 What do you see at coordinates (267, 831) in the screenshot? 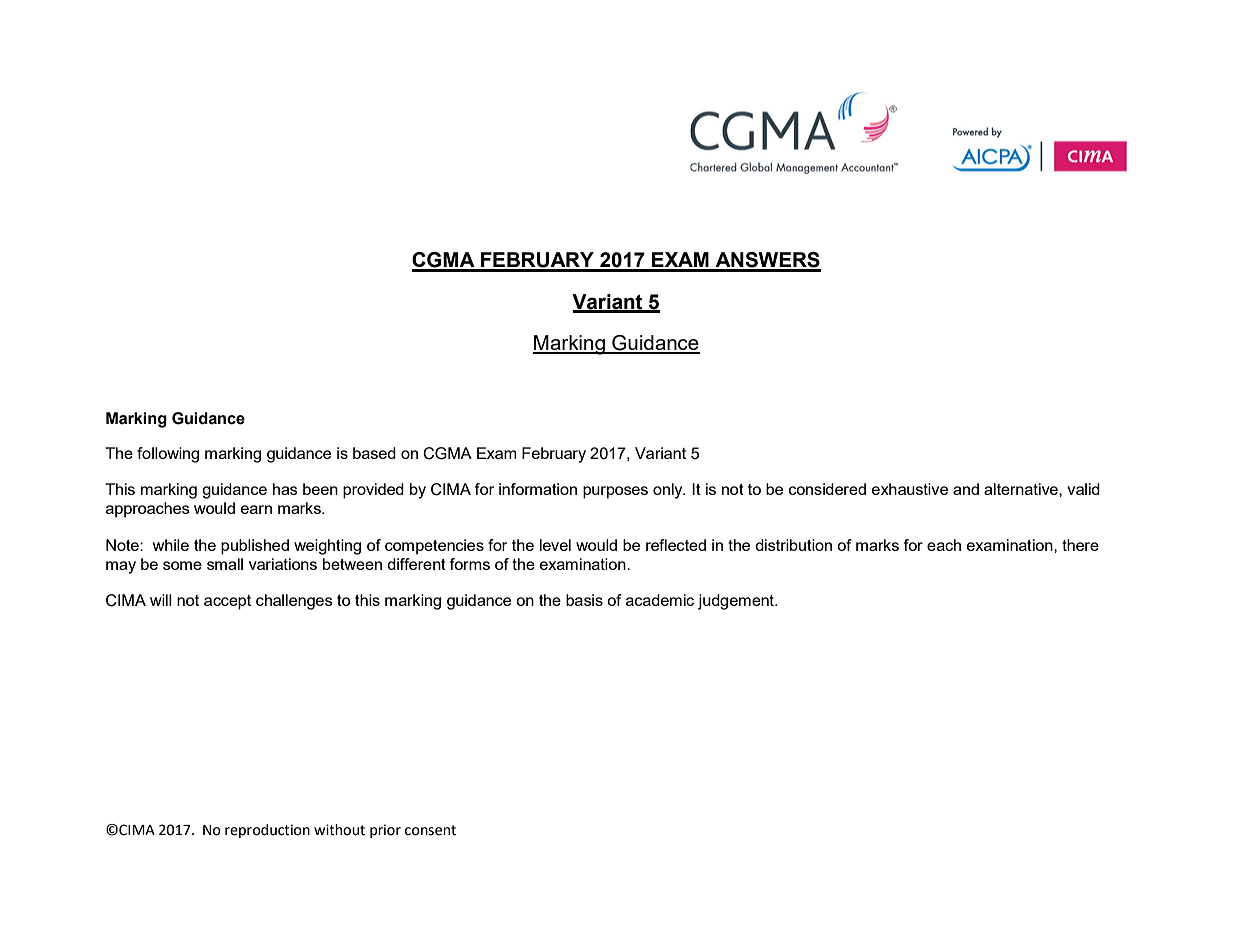
I see `reproduction` at bounding box center [267, 831].
